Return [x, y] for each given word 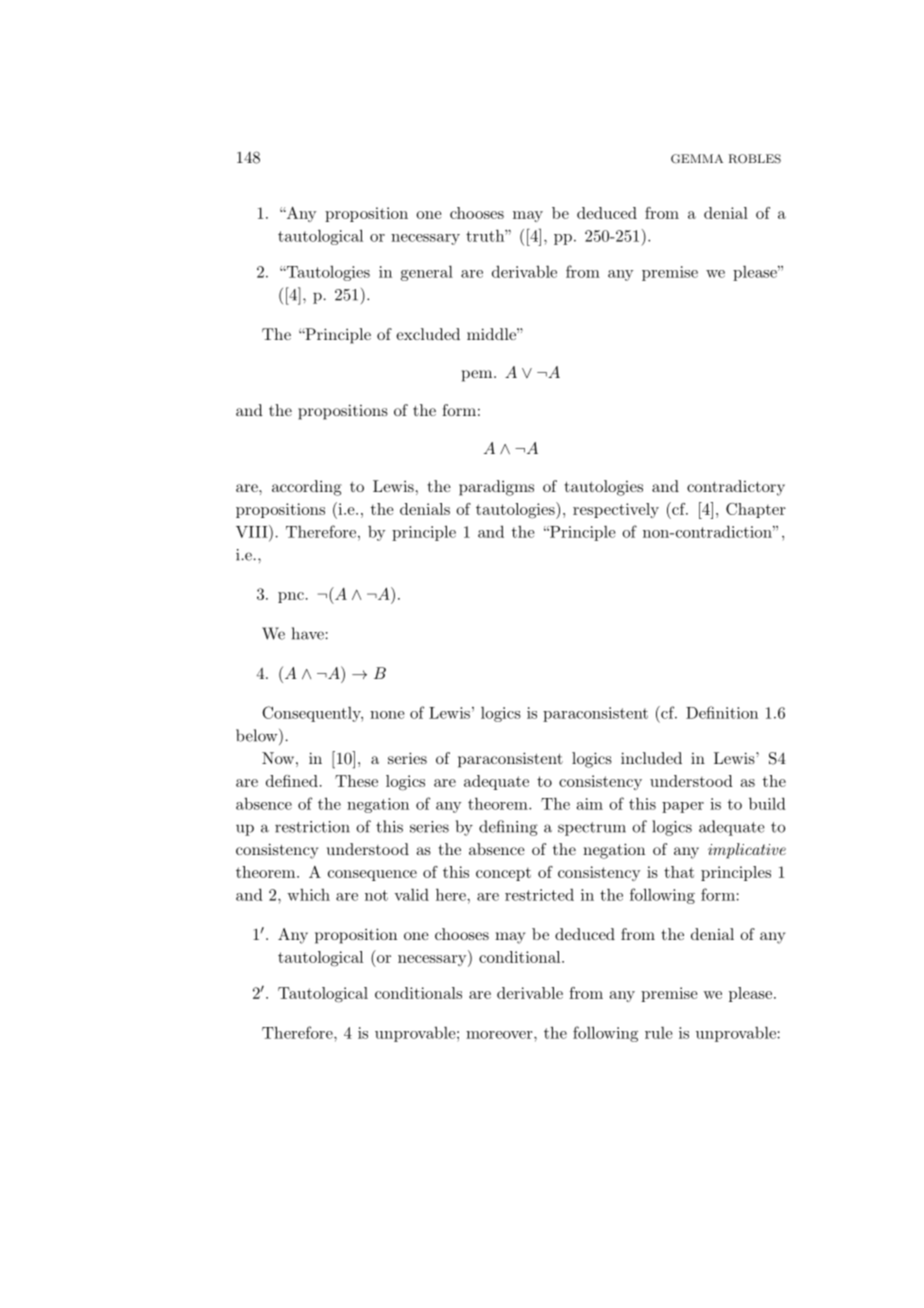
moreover [500, 1035]
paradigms [496, 488]
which [308, 895]
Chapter [756, 510]
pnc [291, 597]
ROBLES [755, 159]
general [427, 273]
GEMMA [697, 159]
